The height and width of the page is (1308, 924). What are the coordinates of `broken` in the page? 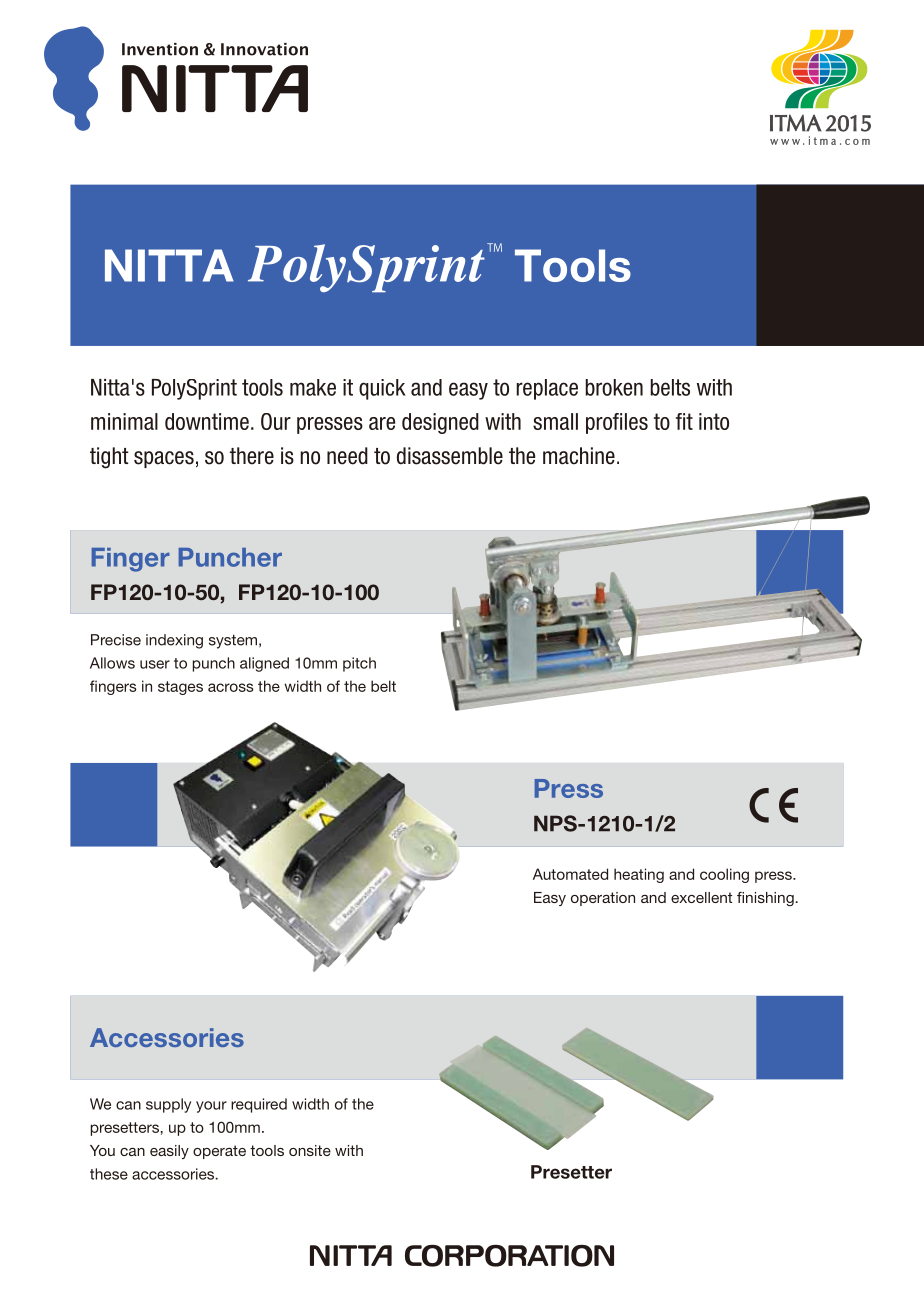 It's located at (614, 387).
